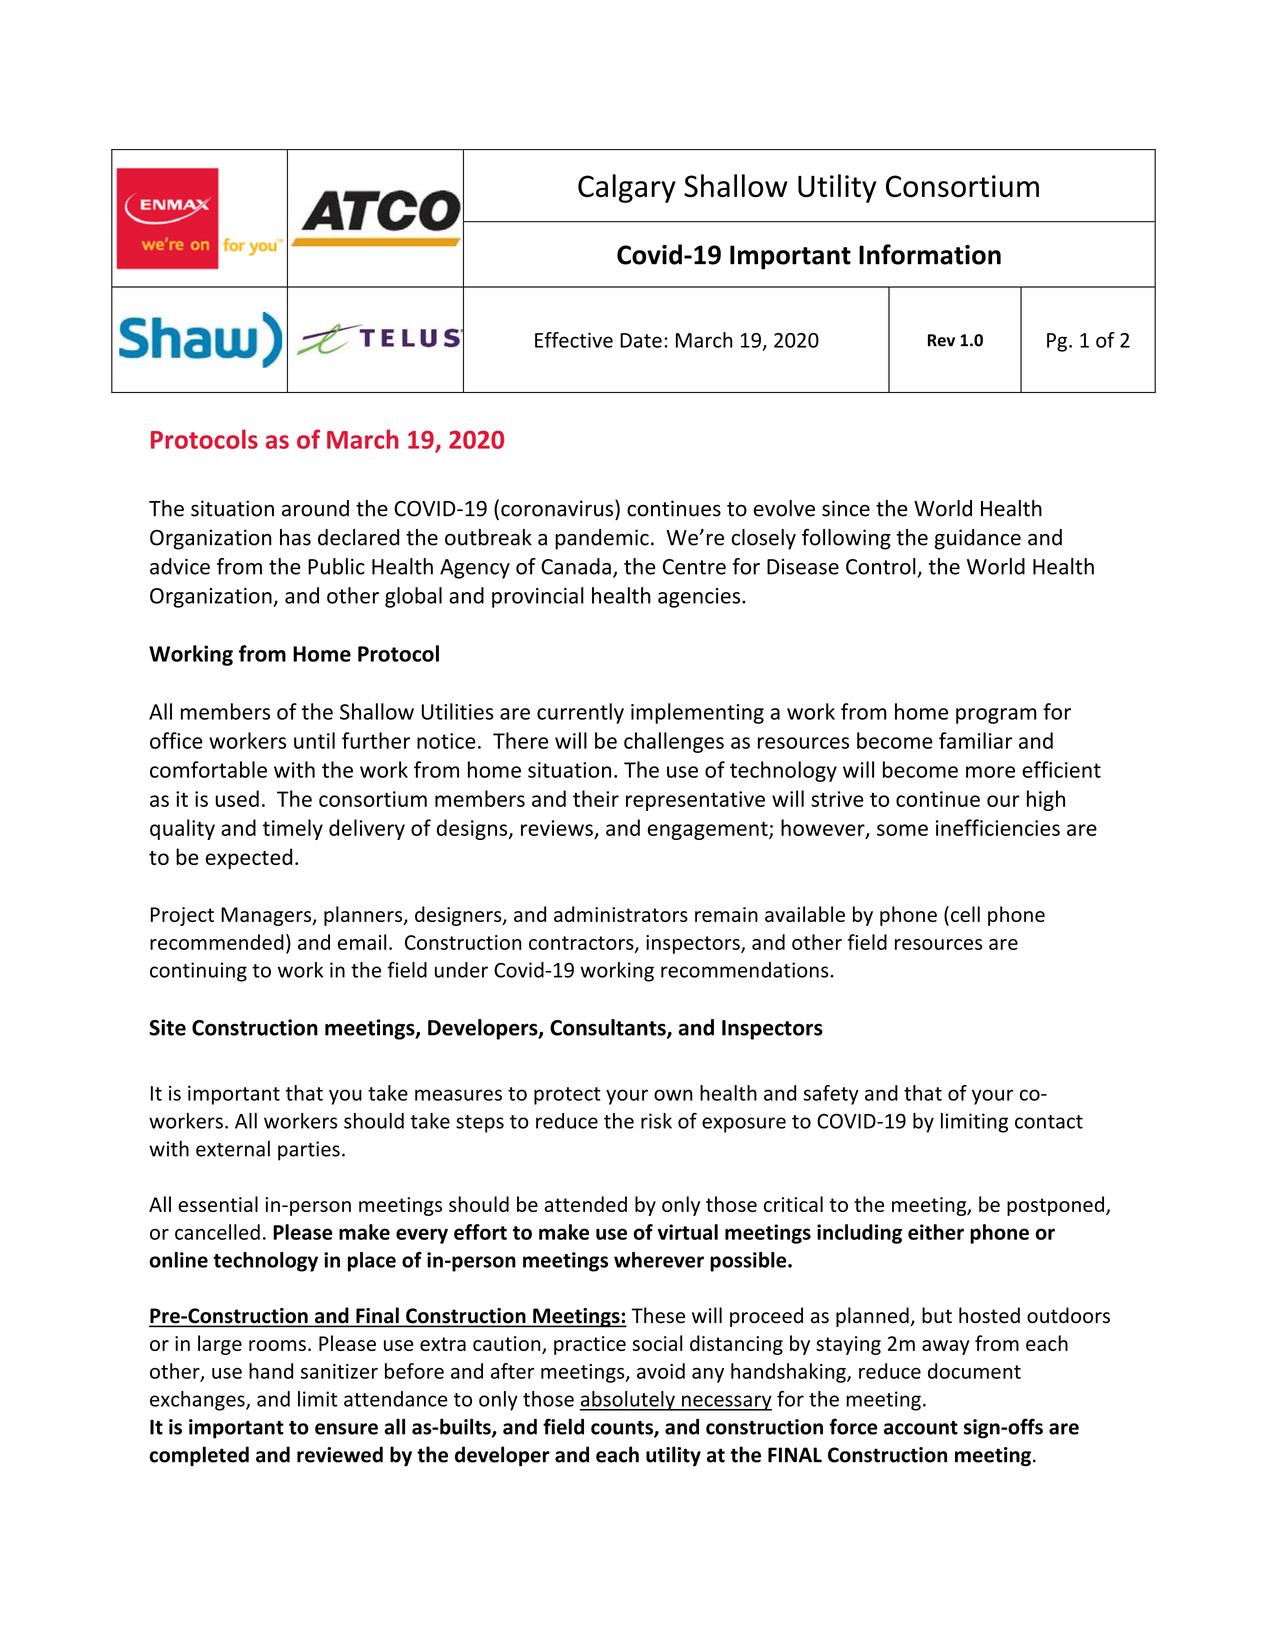 This screenshot has height=1640, width=1267. What do you see at coordinates (930, 254) in the screenshot?
I see `Information` at bounding box center [930, 254].
